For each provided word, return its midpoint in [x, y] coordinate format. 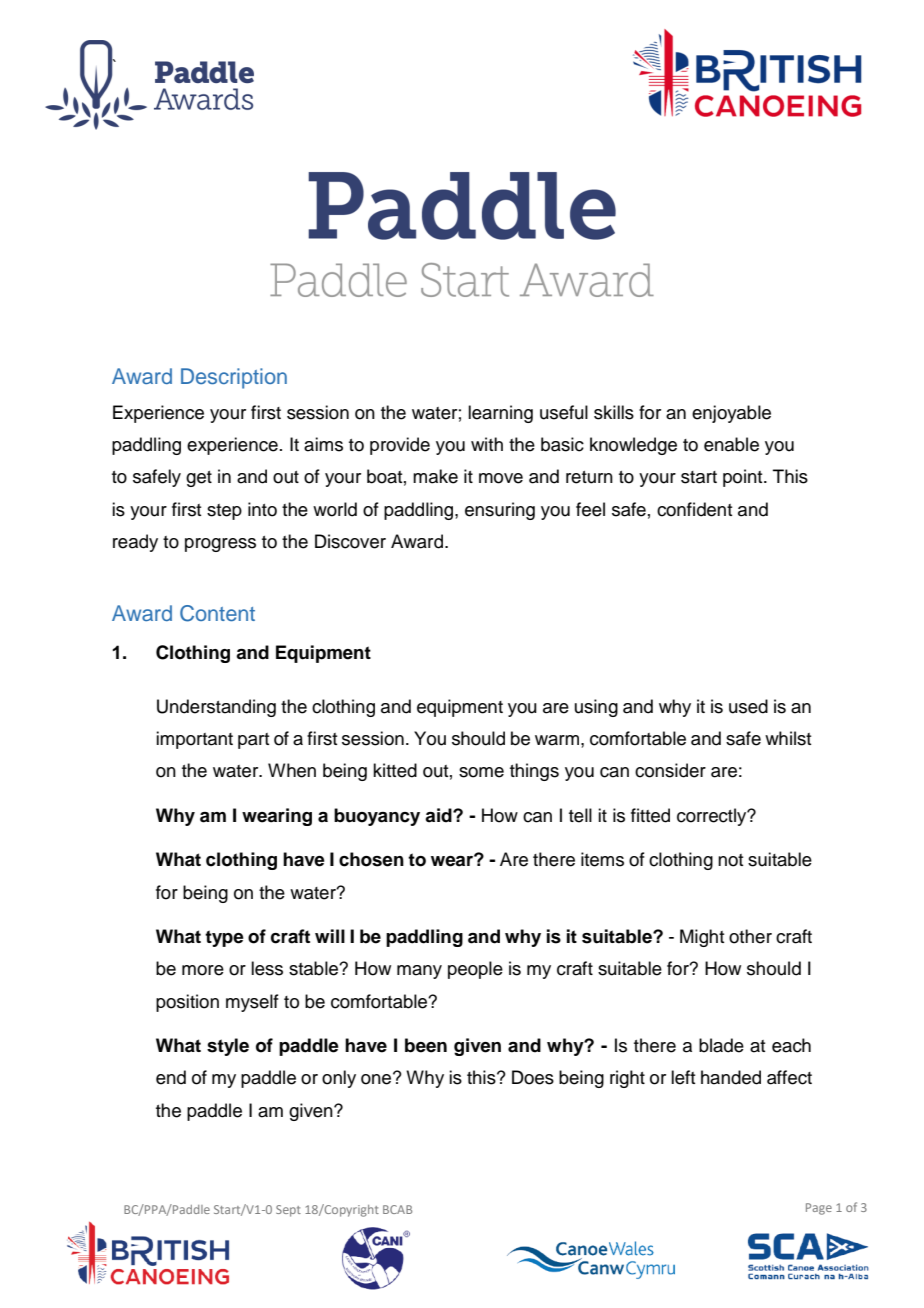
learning [500, 414]
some [481, 772]
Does [533, 1077]
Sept [288, 1211]
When [292, 770]
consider [670, 770]
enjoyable [731, 414]
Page [819, 1209]
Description [234, 378]
